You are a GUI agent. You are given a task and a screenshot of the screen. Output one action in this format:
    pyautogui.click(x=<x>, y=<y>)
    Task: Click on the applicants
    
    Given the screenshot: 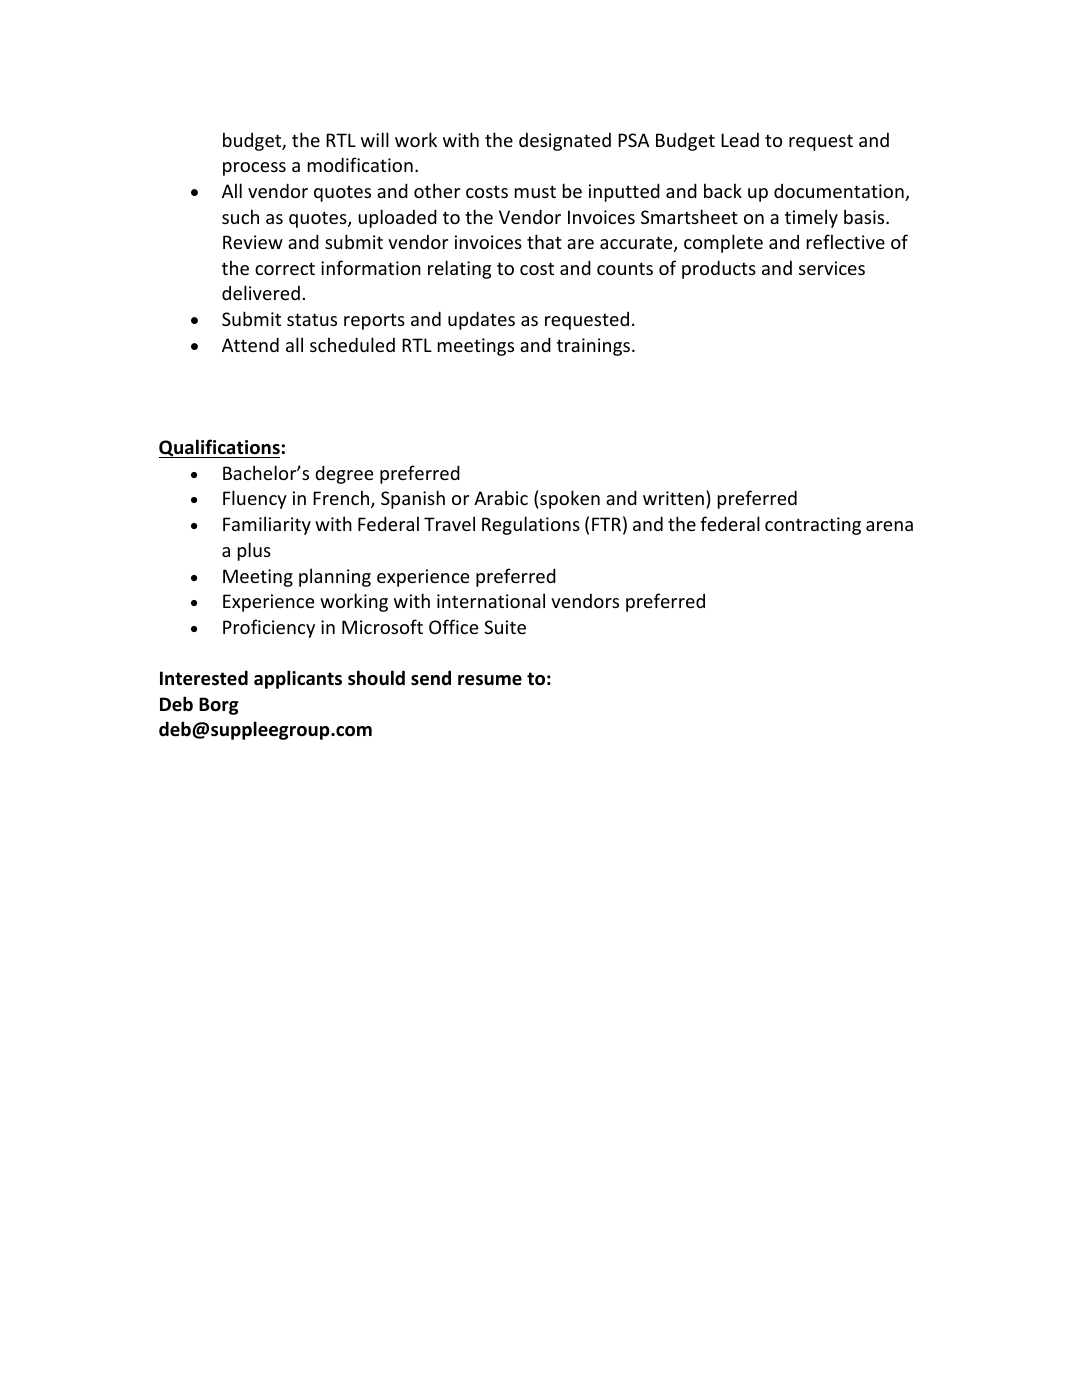 What is the action you would take?
    pyautogui.click(x=298, y=679)
